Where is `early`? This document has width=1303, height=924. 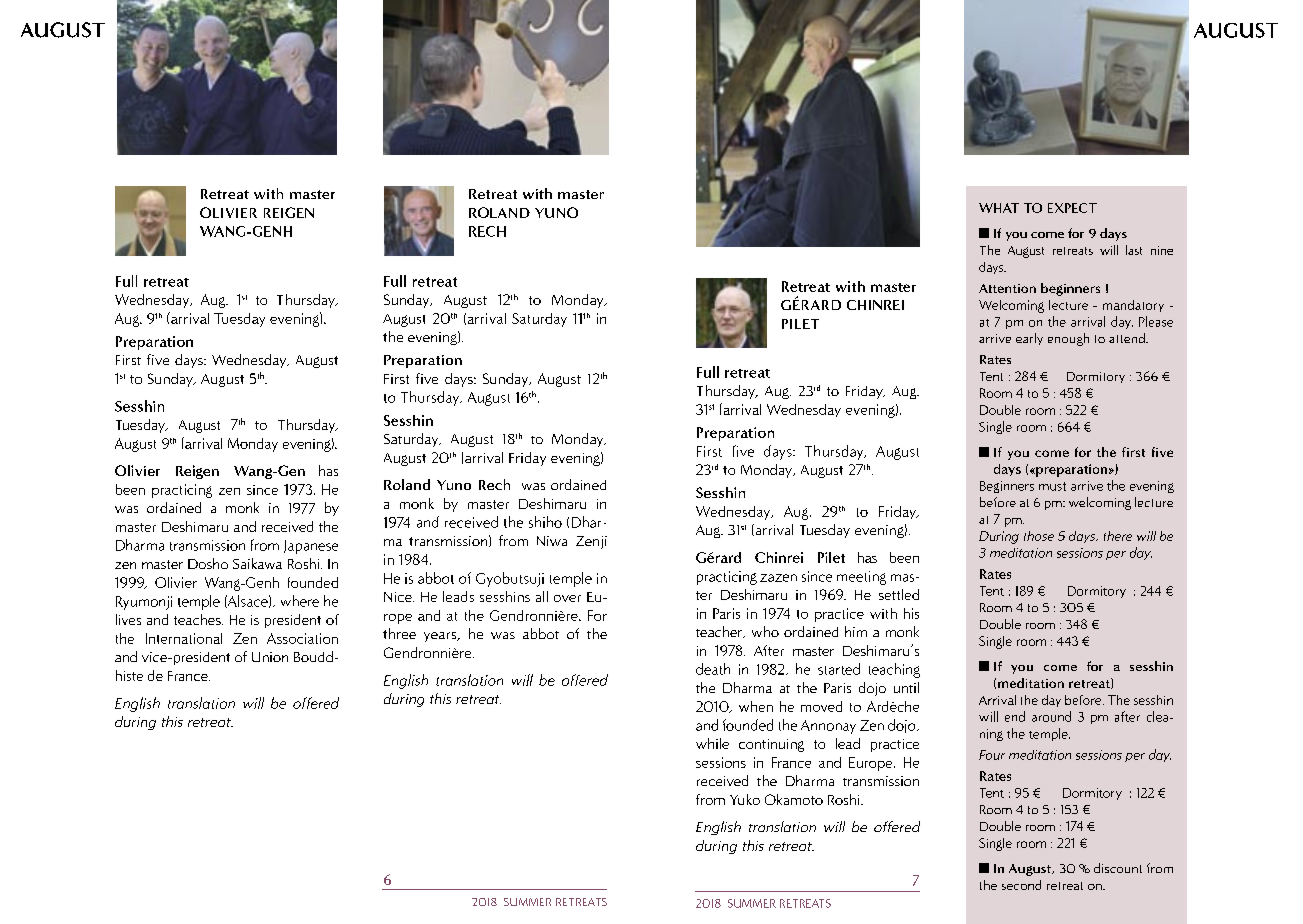 early is located at coordinates (1029, 339).
